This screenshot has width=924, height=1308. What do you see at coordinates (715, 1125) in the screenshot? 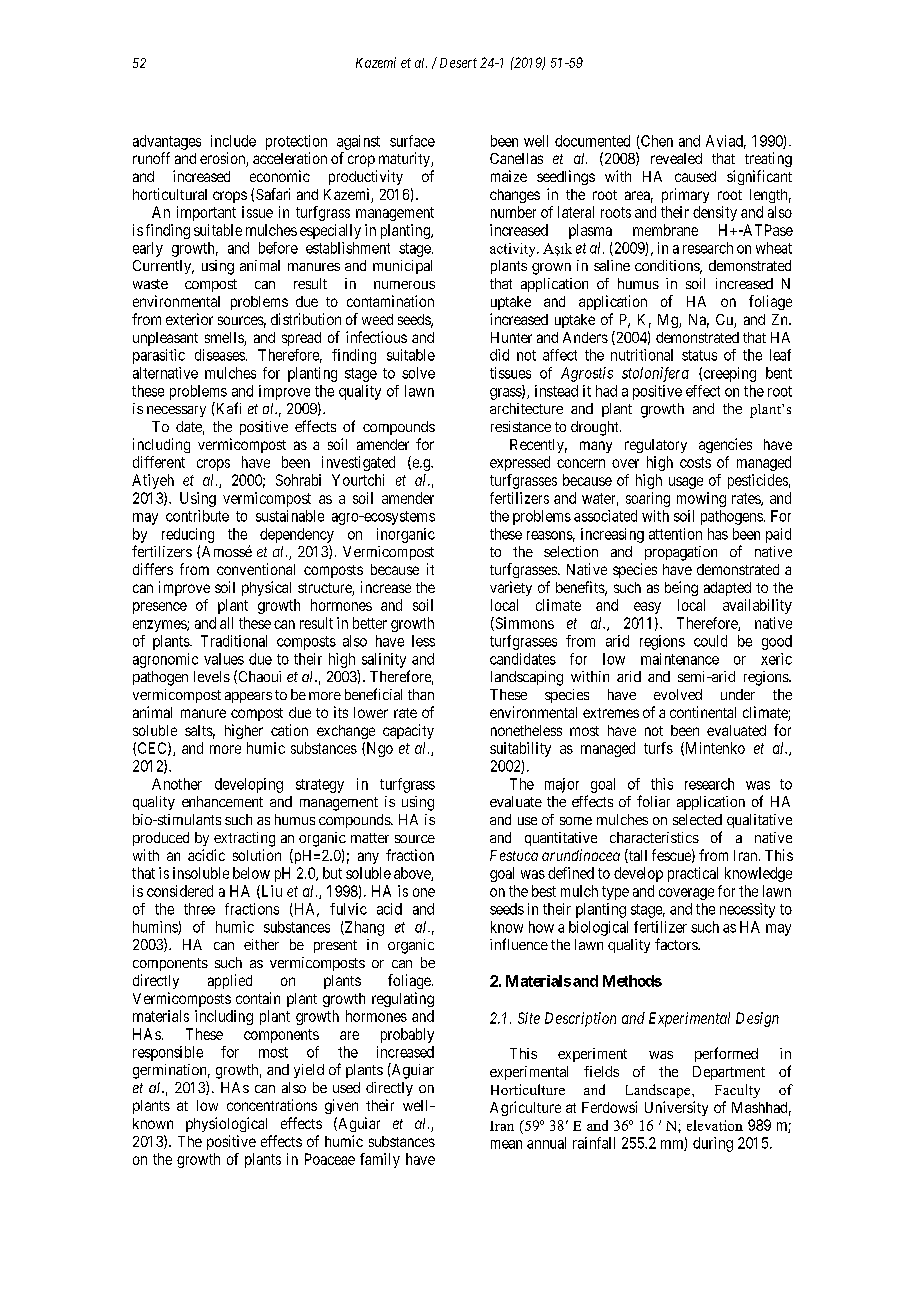
I see `elevation` at bounding box center [715, 1125].
